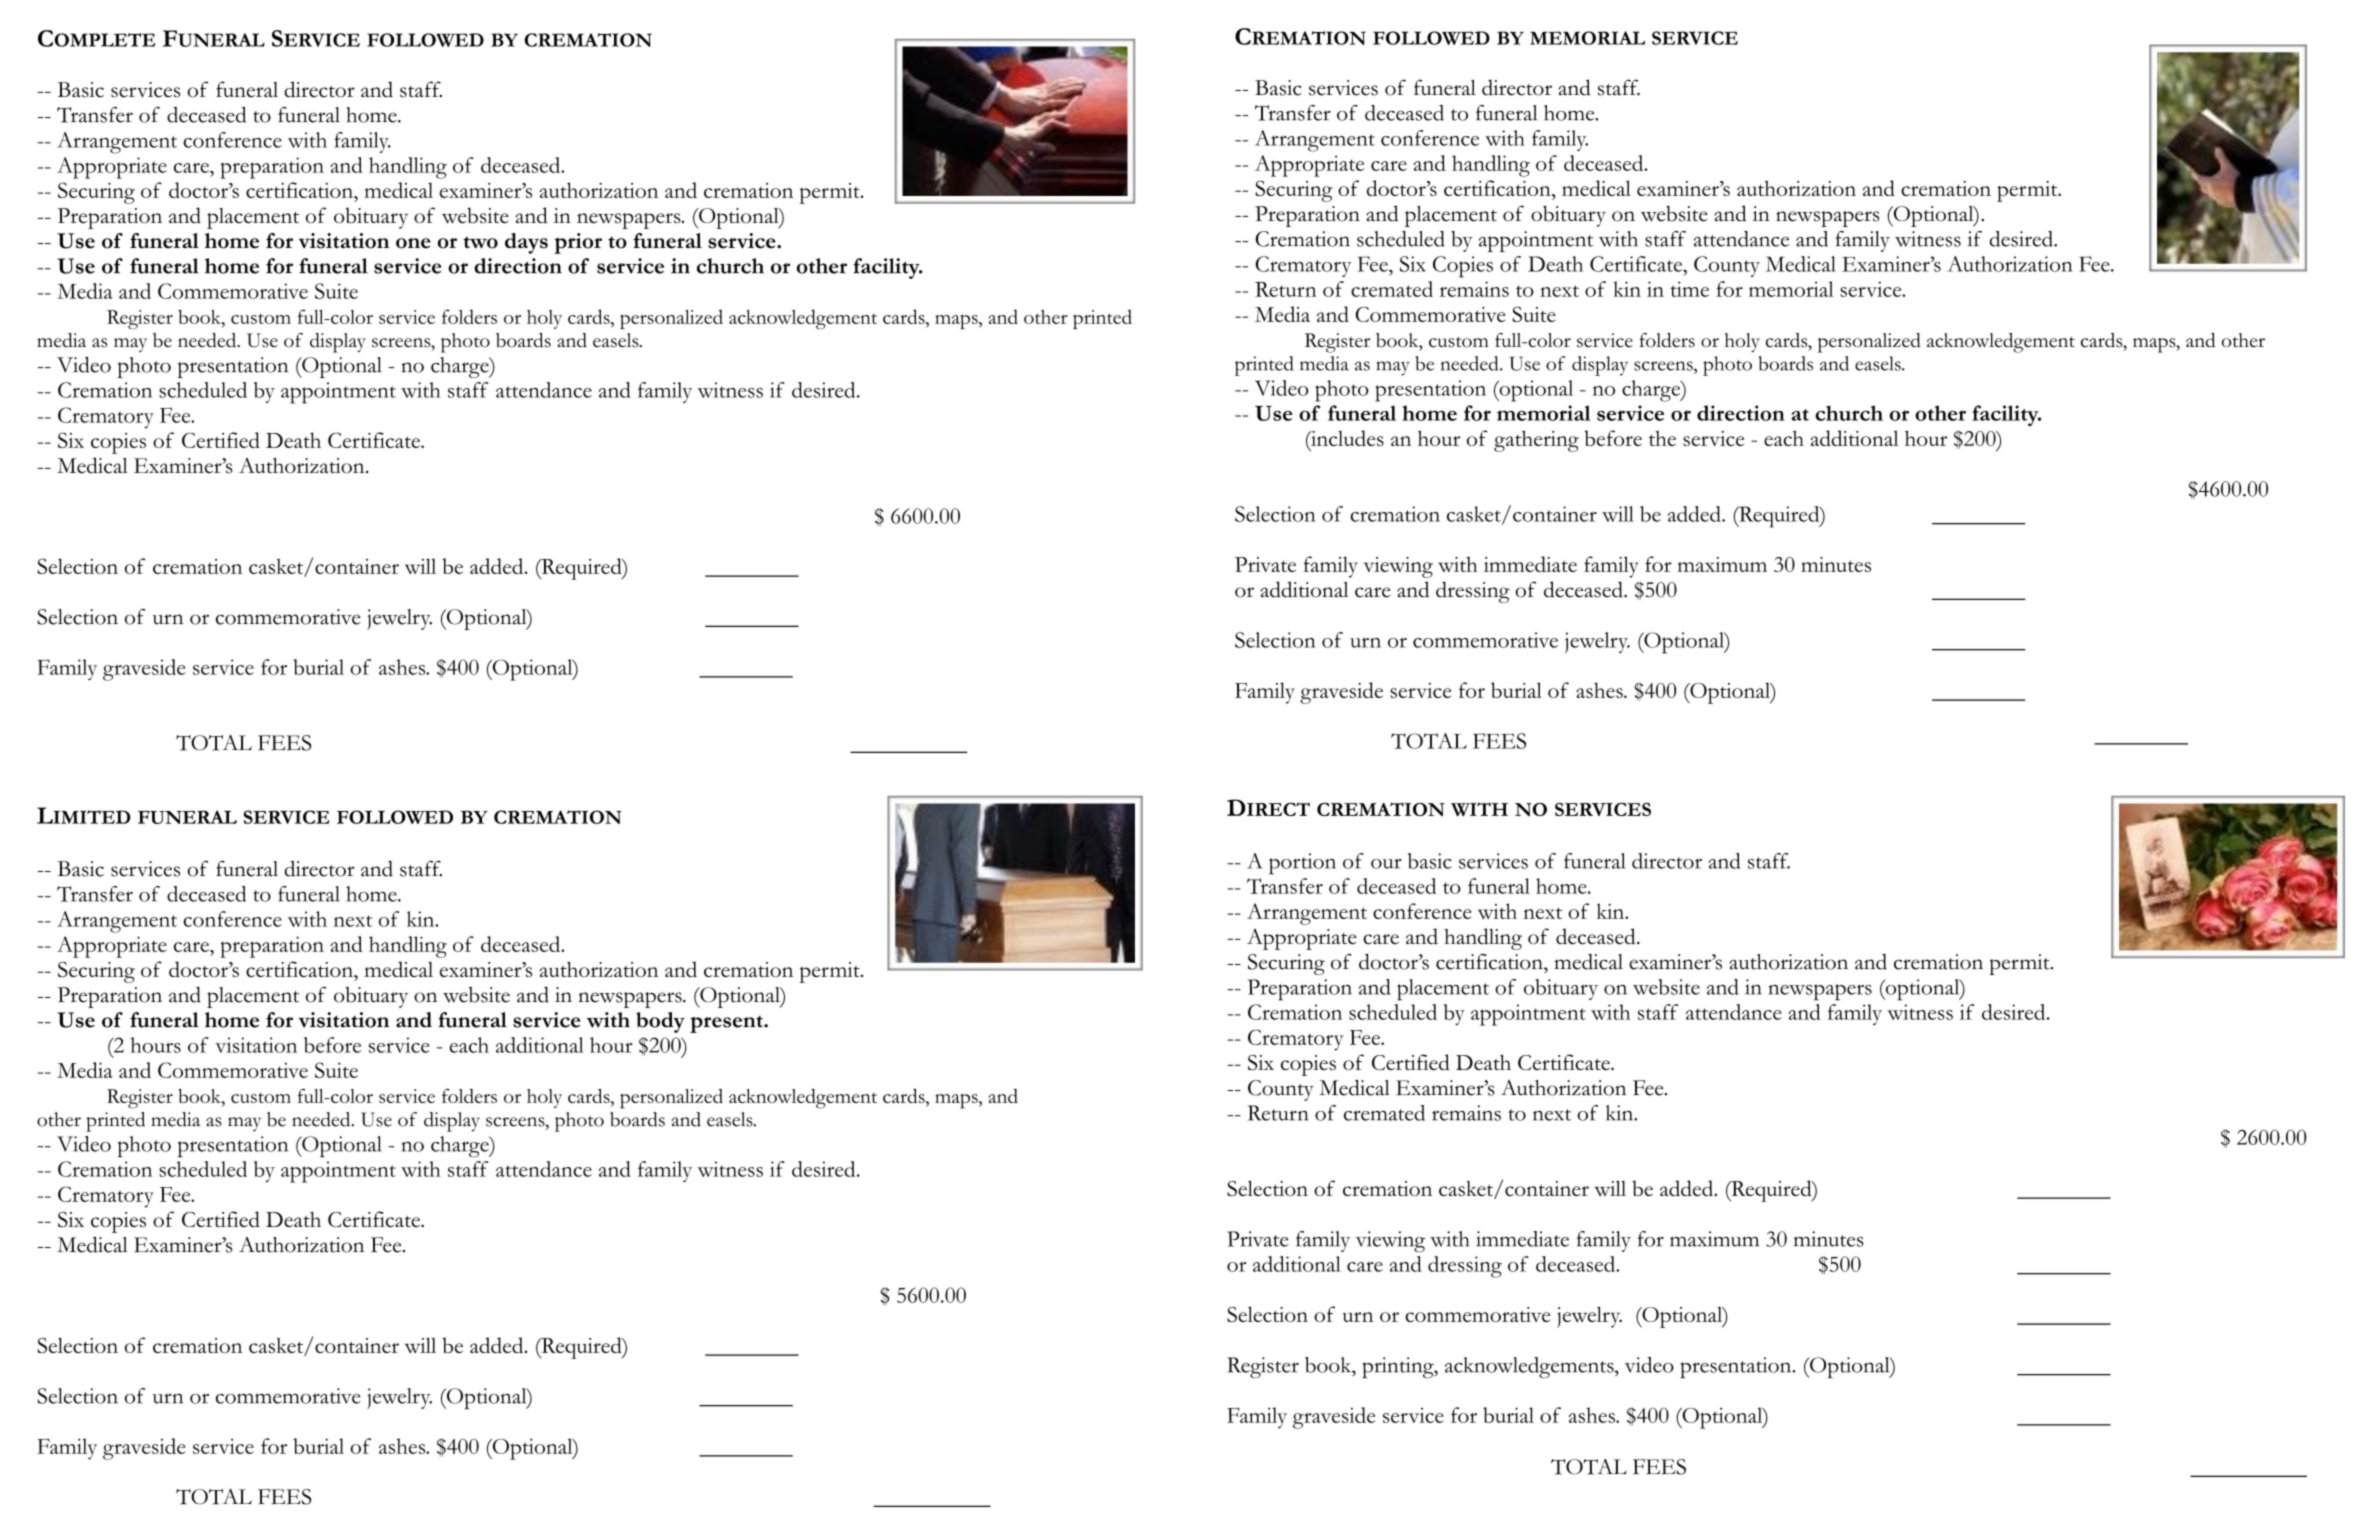 The image size is (2372, 1535). I want to click on gathering, so click(1536, 441).
